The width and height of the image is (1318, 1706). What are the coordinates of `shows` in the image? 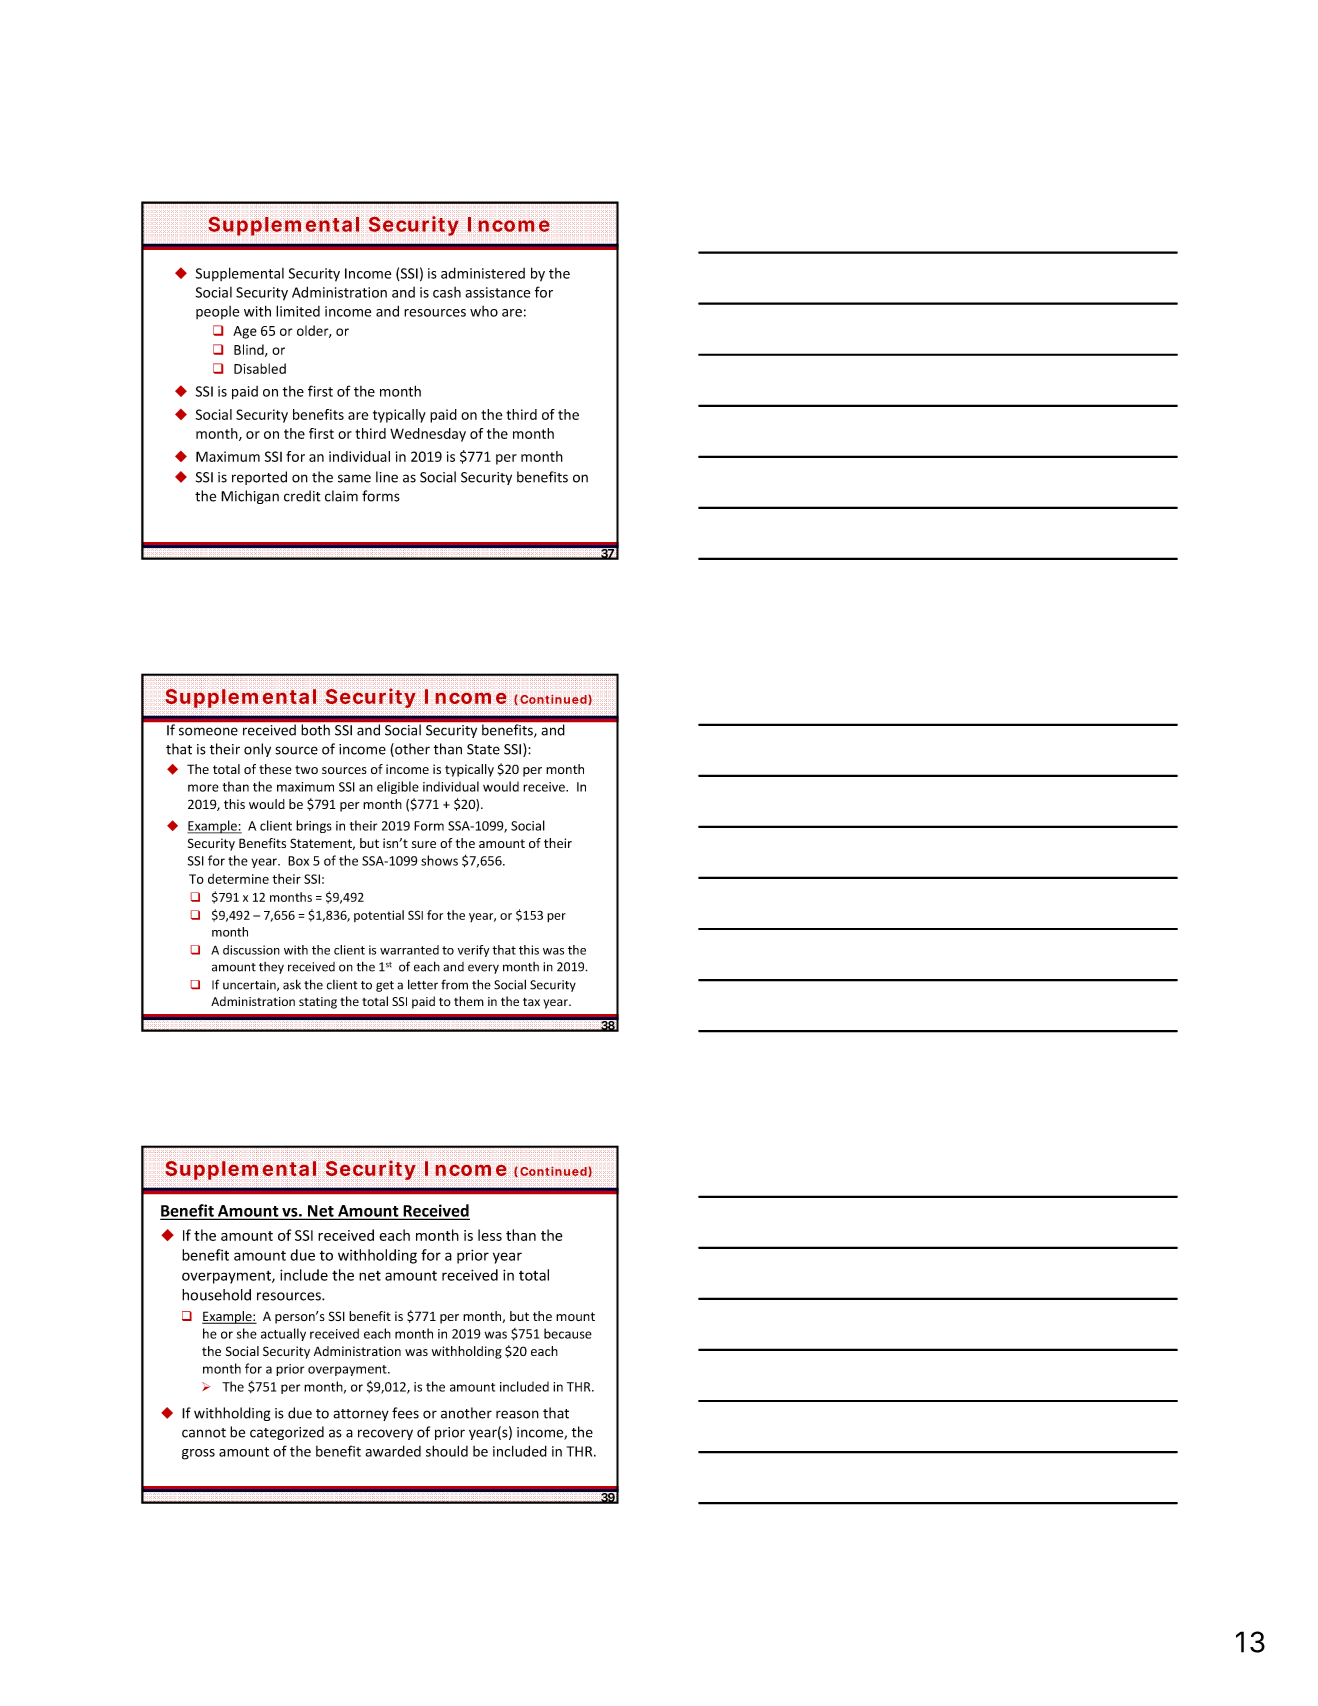 It's located at (439, 860).
